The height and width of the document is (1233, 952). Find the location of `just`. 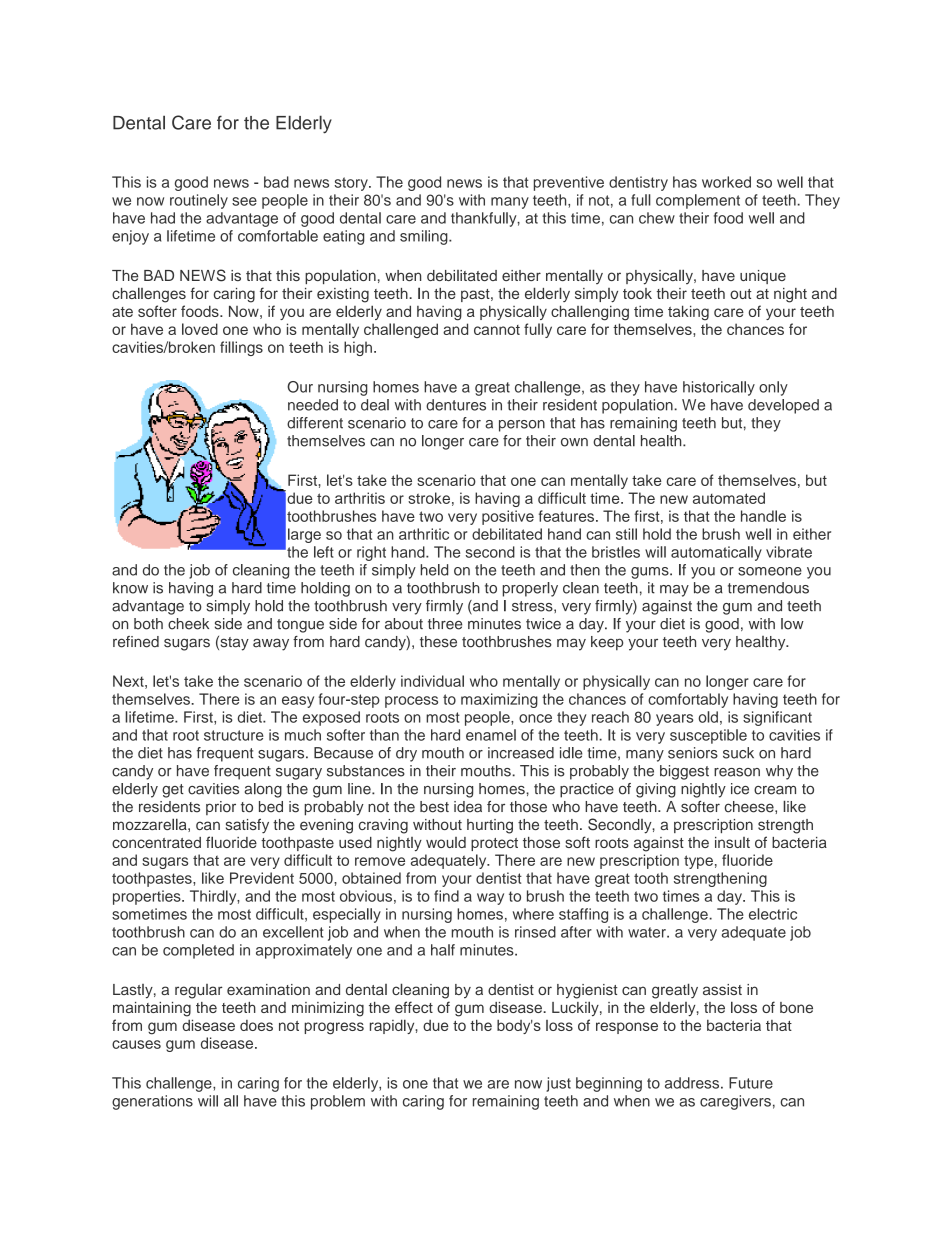

just is located at coordinates (558, 1084).
